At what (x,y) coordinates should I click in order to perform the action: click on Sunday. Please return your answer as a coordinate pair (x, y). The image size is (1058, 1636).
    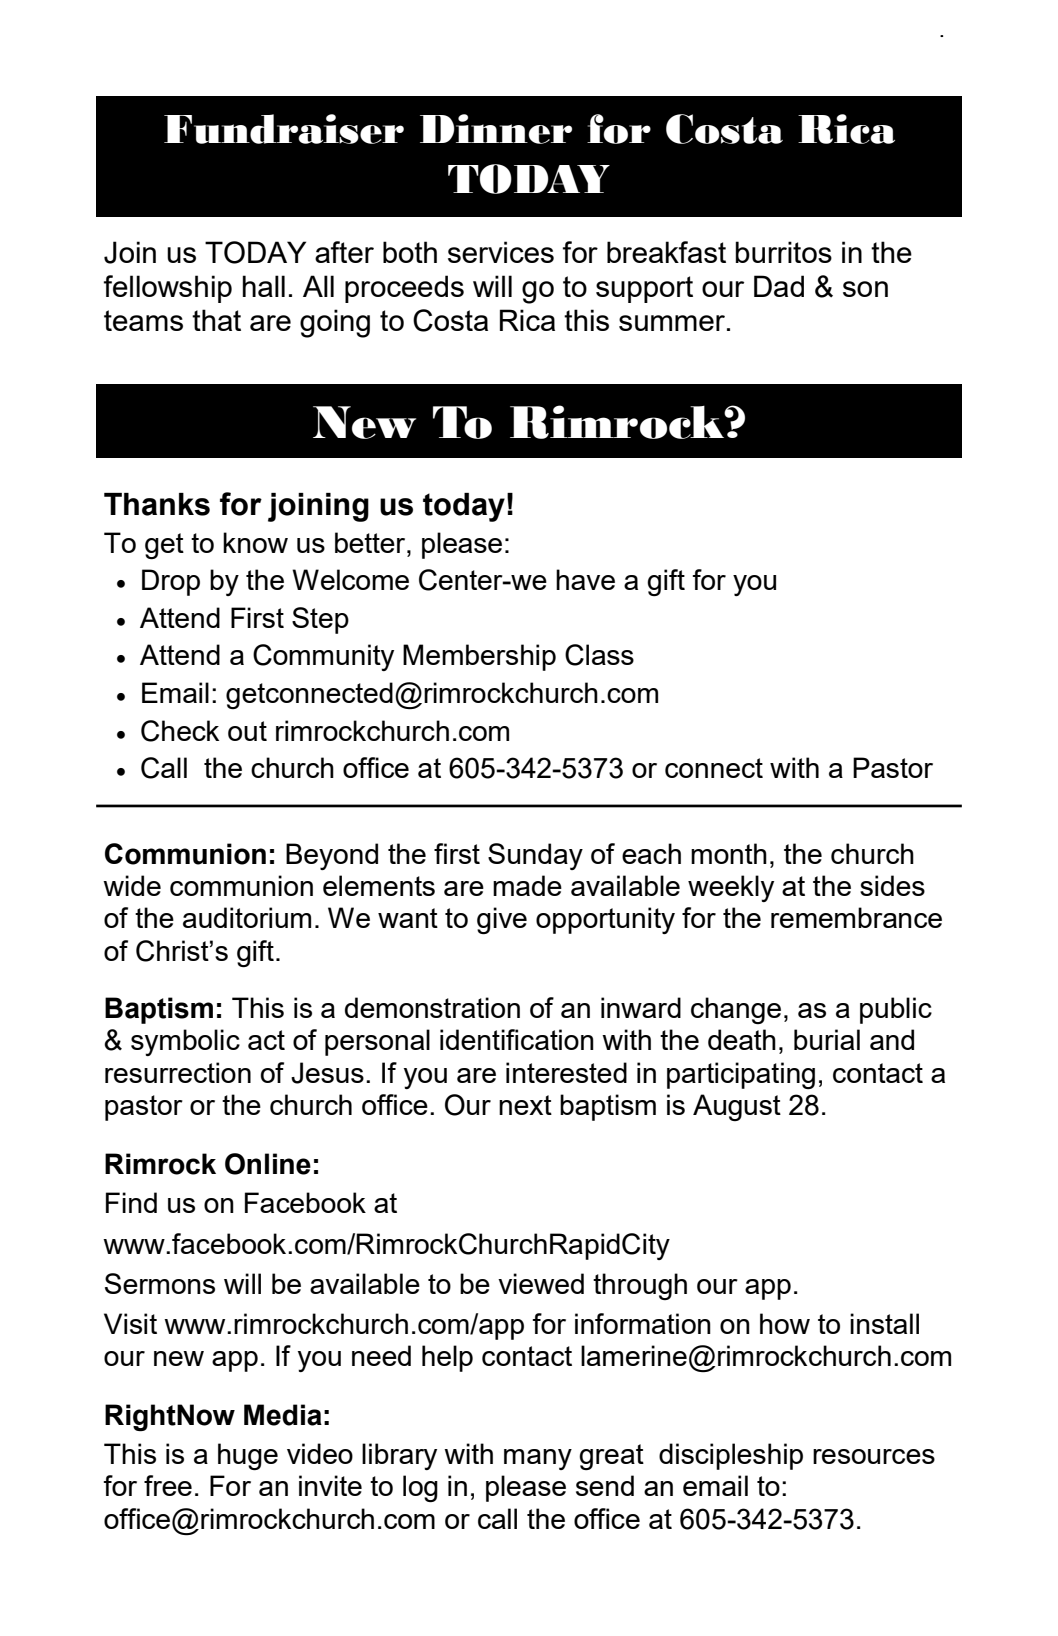
    Looking at the image, I should click on (535, 856).
